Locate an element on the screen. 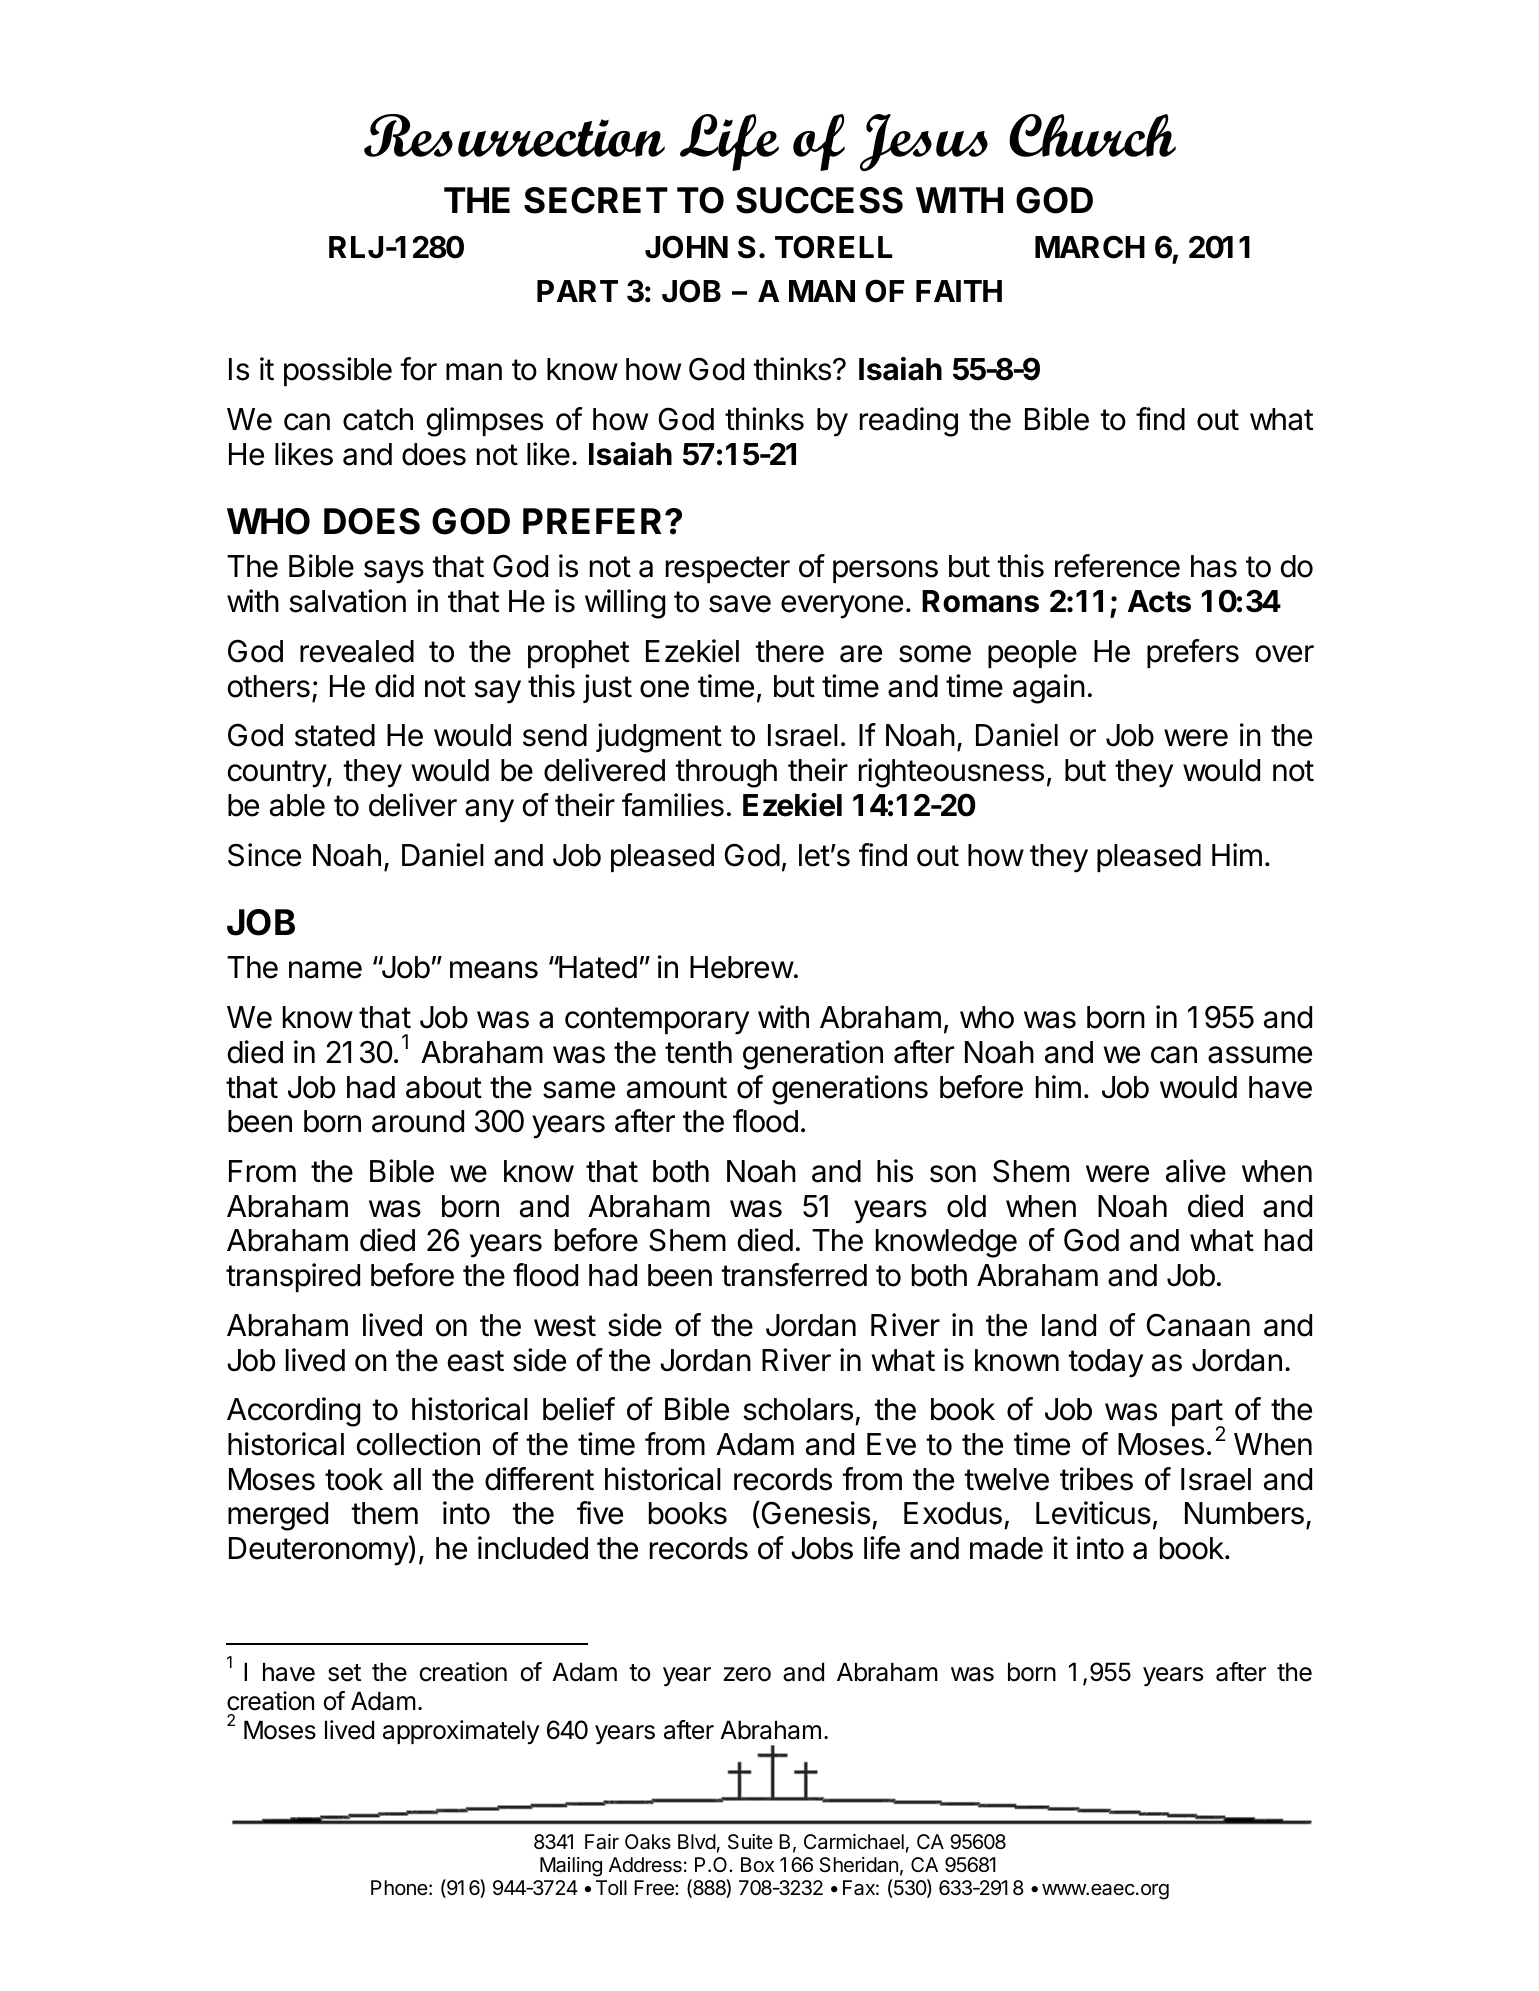 The height and width of the screenshot is (1991, 1539). scholars is located at coordinates (798, 1409).
